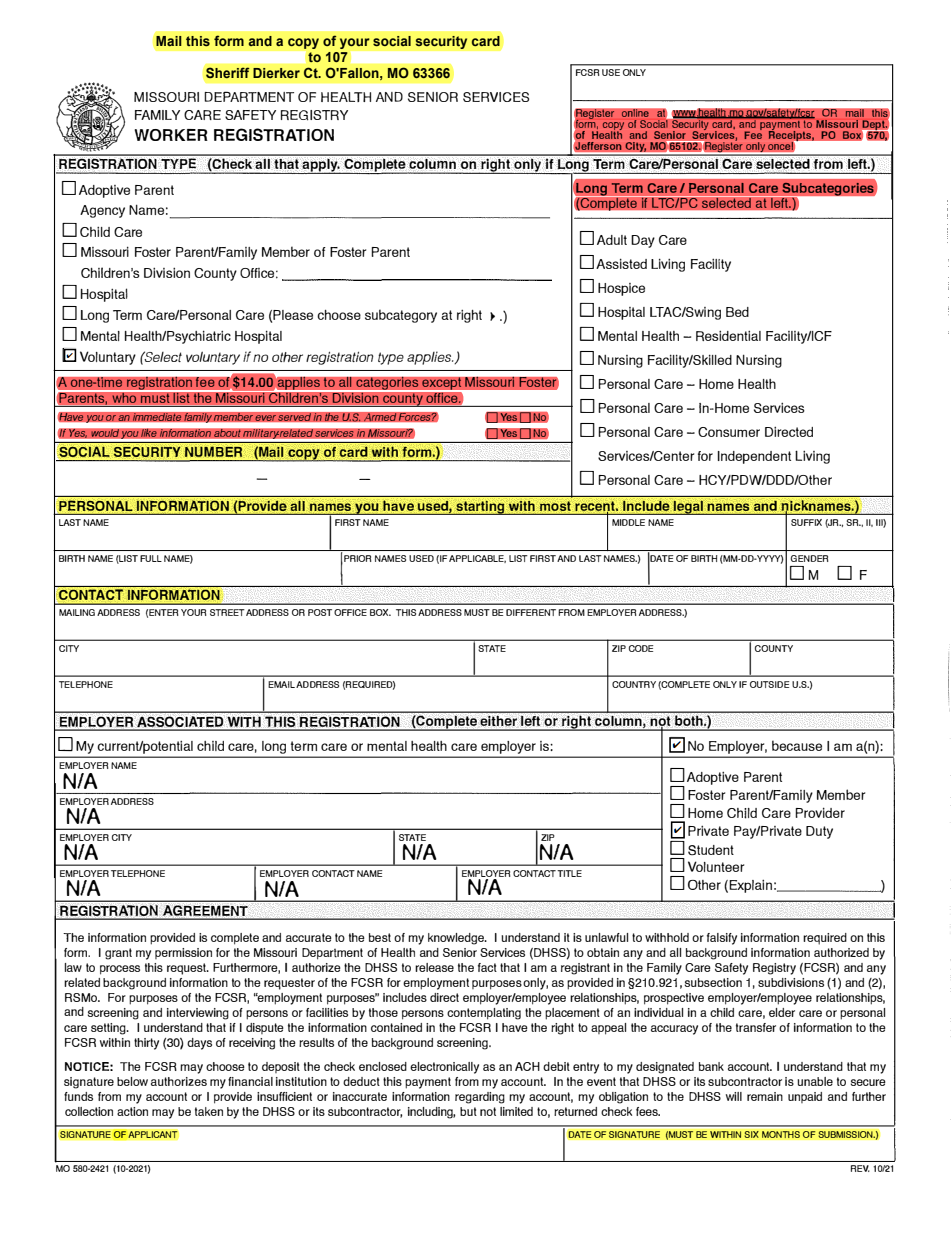 This document has width=952, height=1233. Describe the element at coordinates (621, 263) in the document. I see `Assisted` at that location.
